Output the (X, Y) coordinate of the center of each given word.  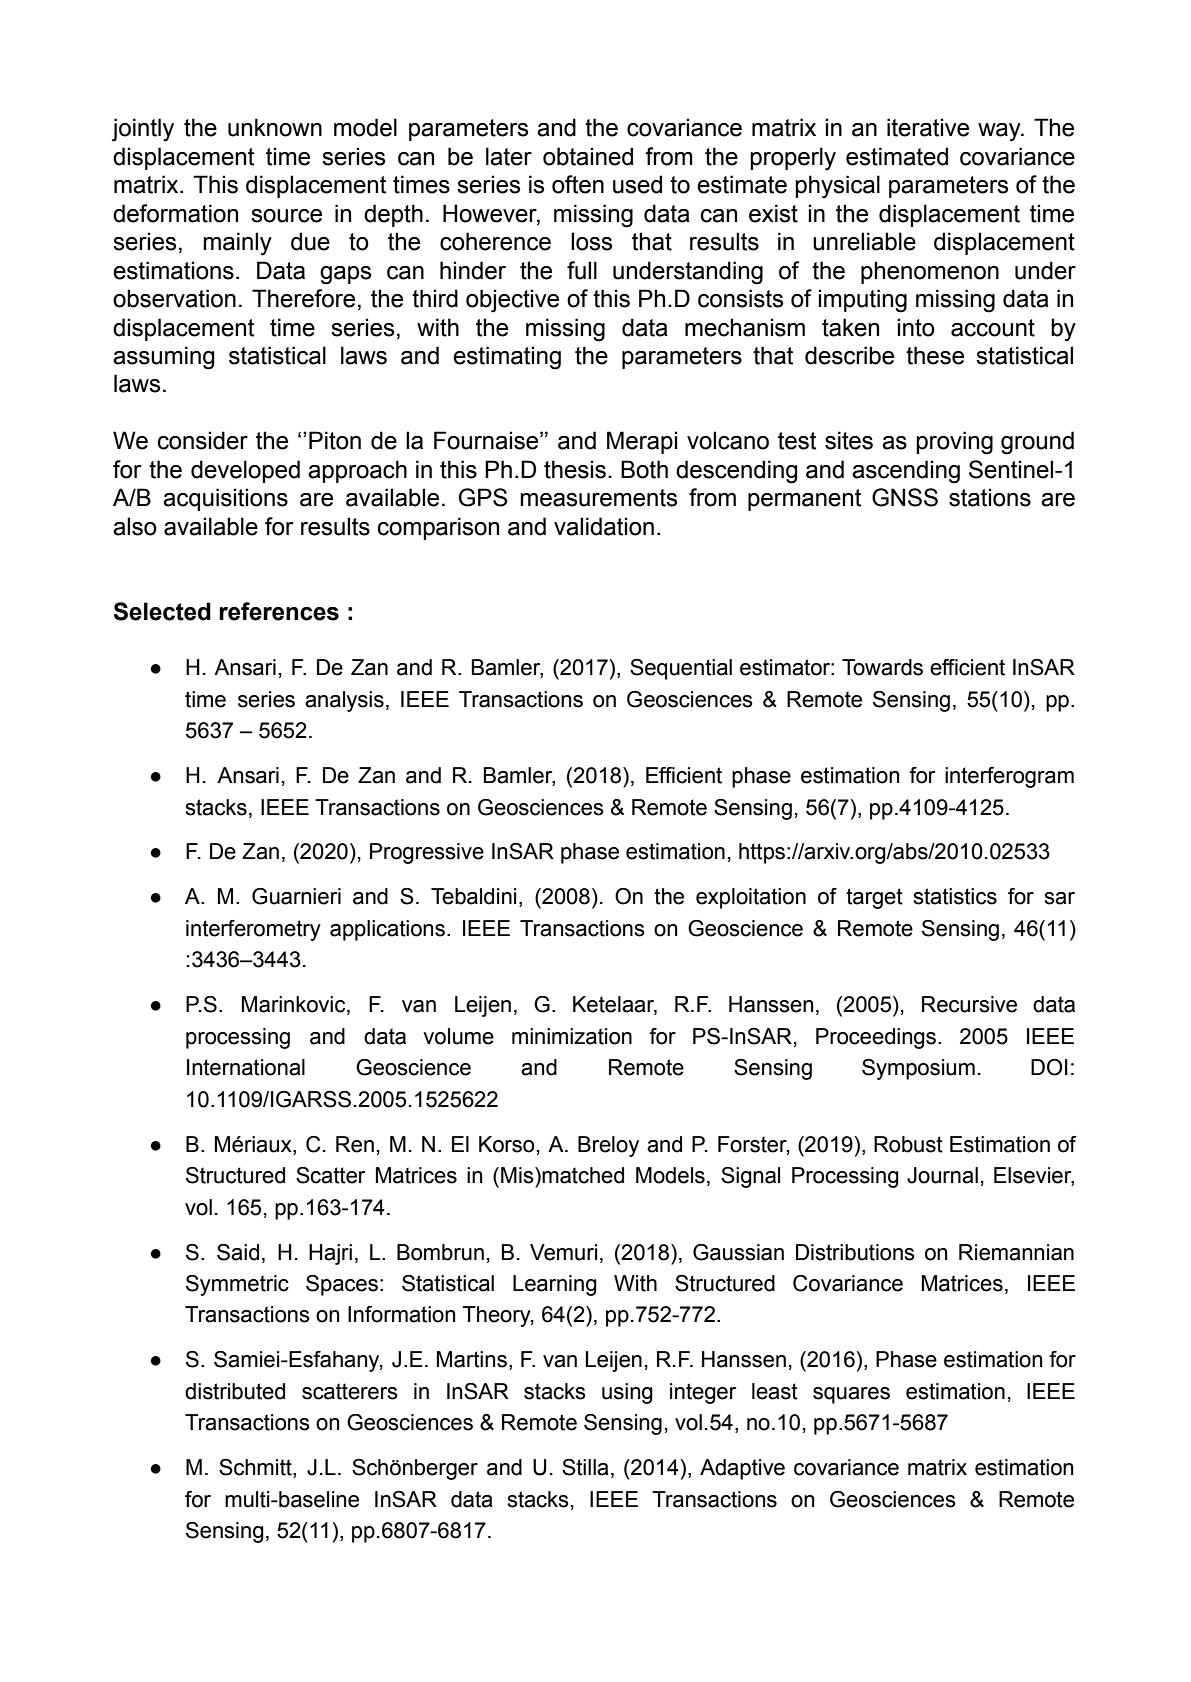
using (627, 1393)
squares (851, 1395)
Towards (882, 667)
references (279, 611)
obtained (588, 156)
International (246, 1067)
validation (604, 526)
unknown (275, 127)
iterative (928, 127)
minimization (572, 1036)
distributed (235, 1391)
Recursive (969, 1004)
